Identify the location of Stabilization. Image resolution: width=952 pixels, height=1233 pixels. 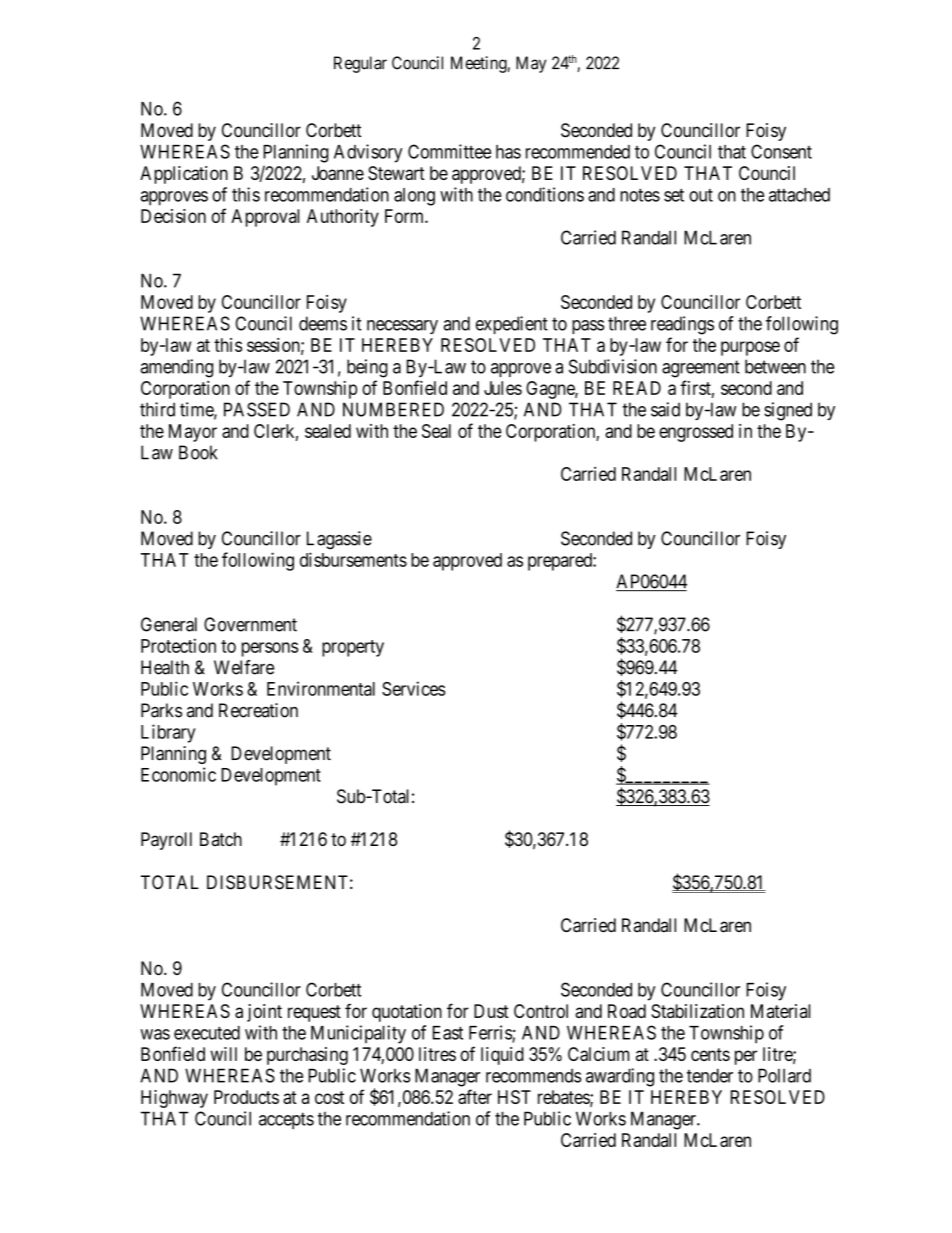
(697, 1011).
